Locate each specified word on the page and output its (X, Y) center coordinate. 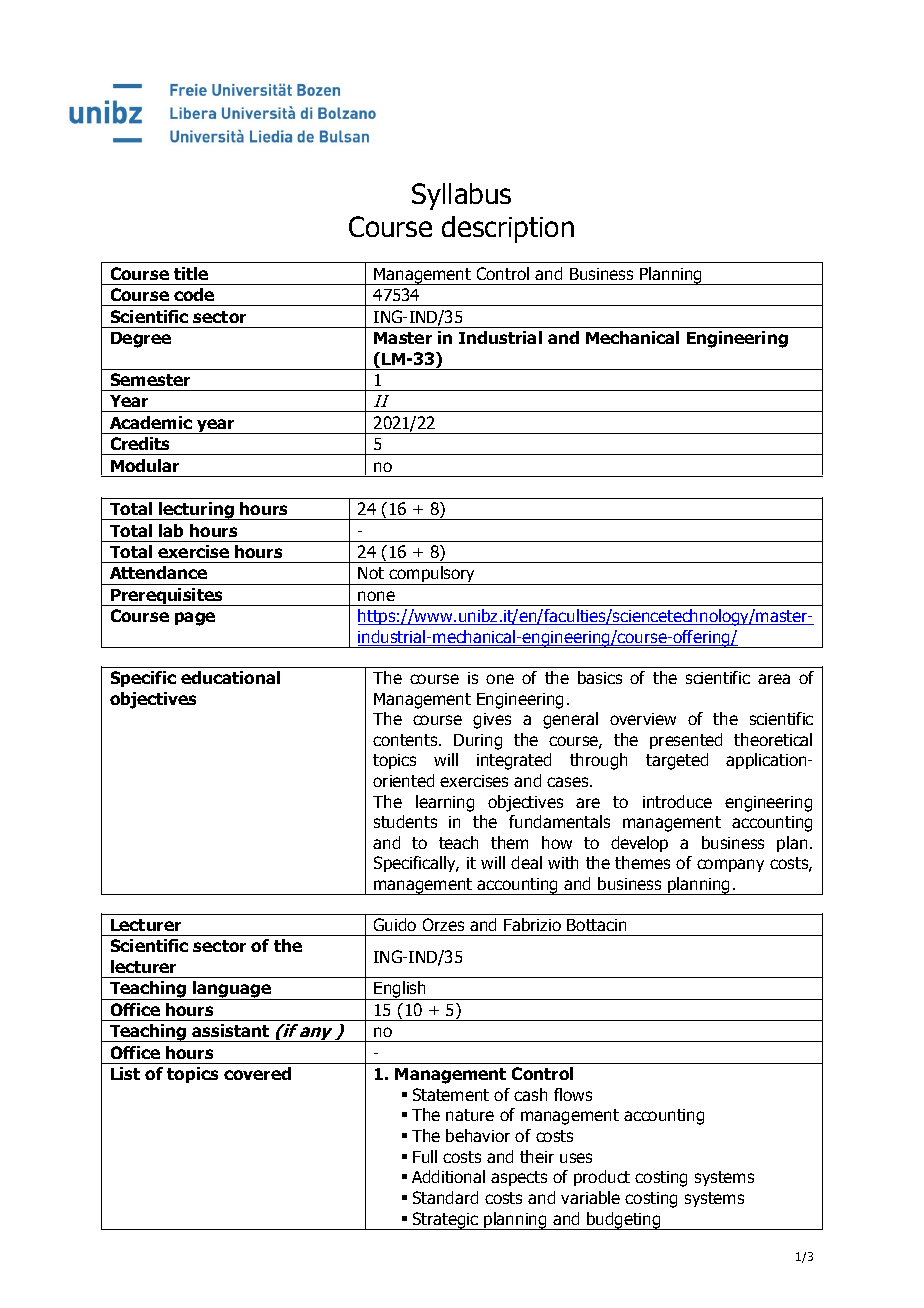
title (191, 273)
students (405, 821)
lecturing (196, 511)
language (232, 990)
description (508, 229)
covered (257, 1073)
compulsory (433, 575)
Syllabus (461, 196)
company (730, 865)
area (774, 679)
